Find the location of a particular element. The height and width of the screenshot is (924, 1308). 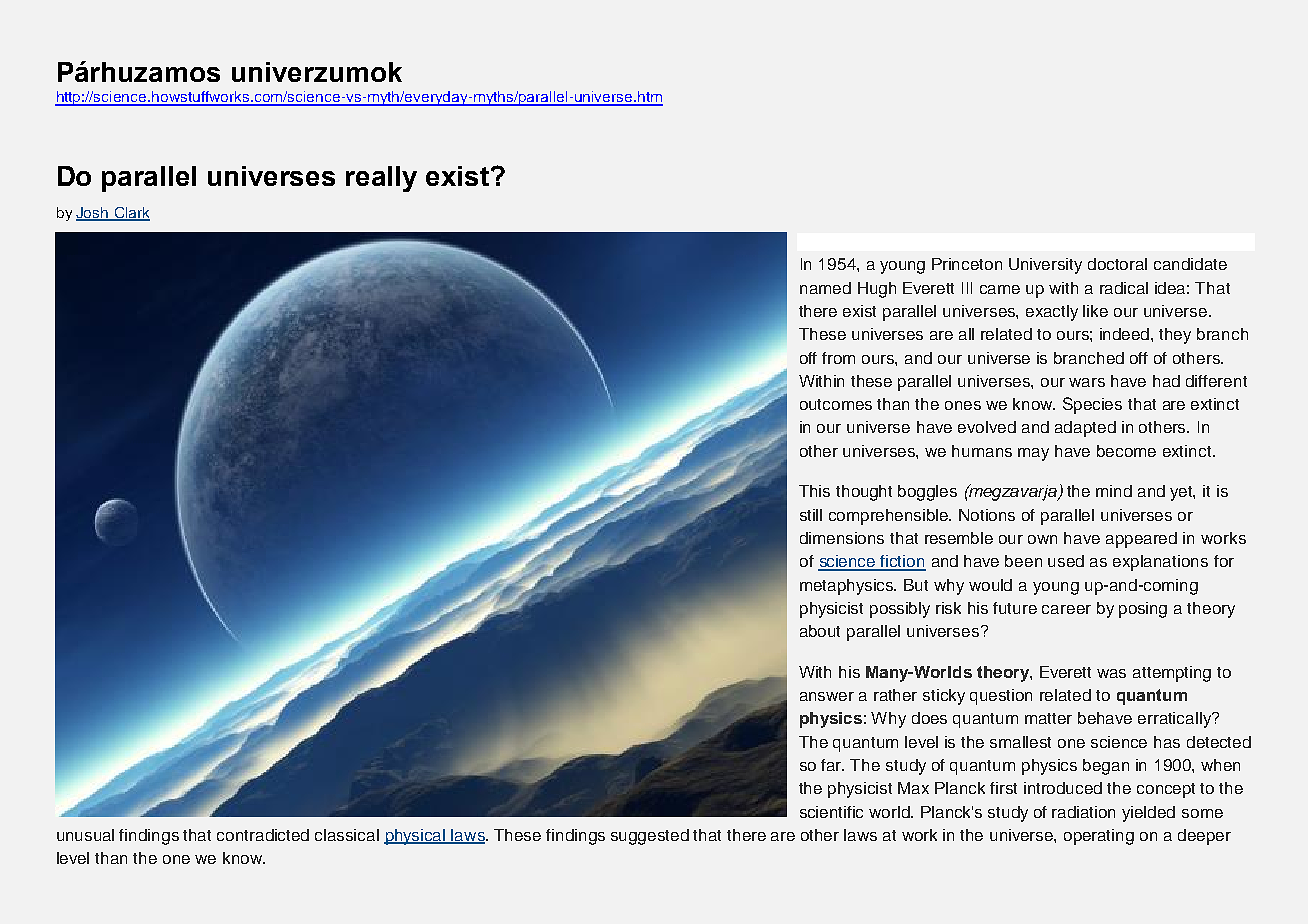

career is located at coordinates (1066, 609).
